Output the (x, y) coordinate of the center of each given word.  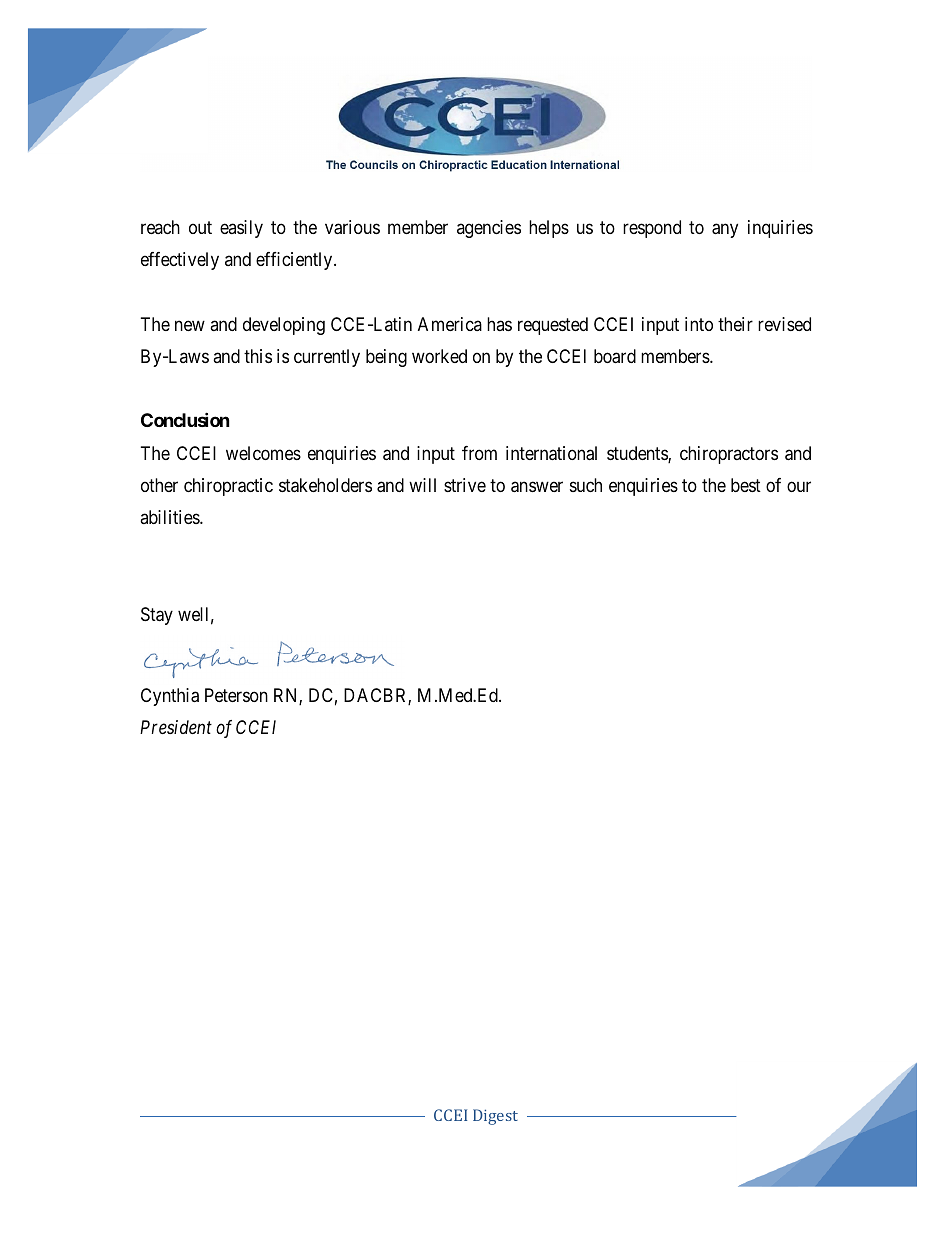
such (586, 485)
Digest (495, 1117)
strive (465, 485)
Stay (157, 616)
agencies (489, 229)
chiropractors (729, 455)
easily (241, 229)
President (176, 727)
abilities (170, 517)
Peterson (236, 695)
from (479, 453)
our (799, 486)
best (746, 485)
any (725, 231)
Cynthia (170, 697)
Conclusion (185, 420)
